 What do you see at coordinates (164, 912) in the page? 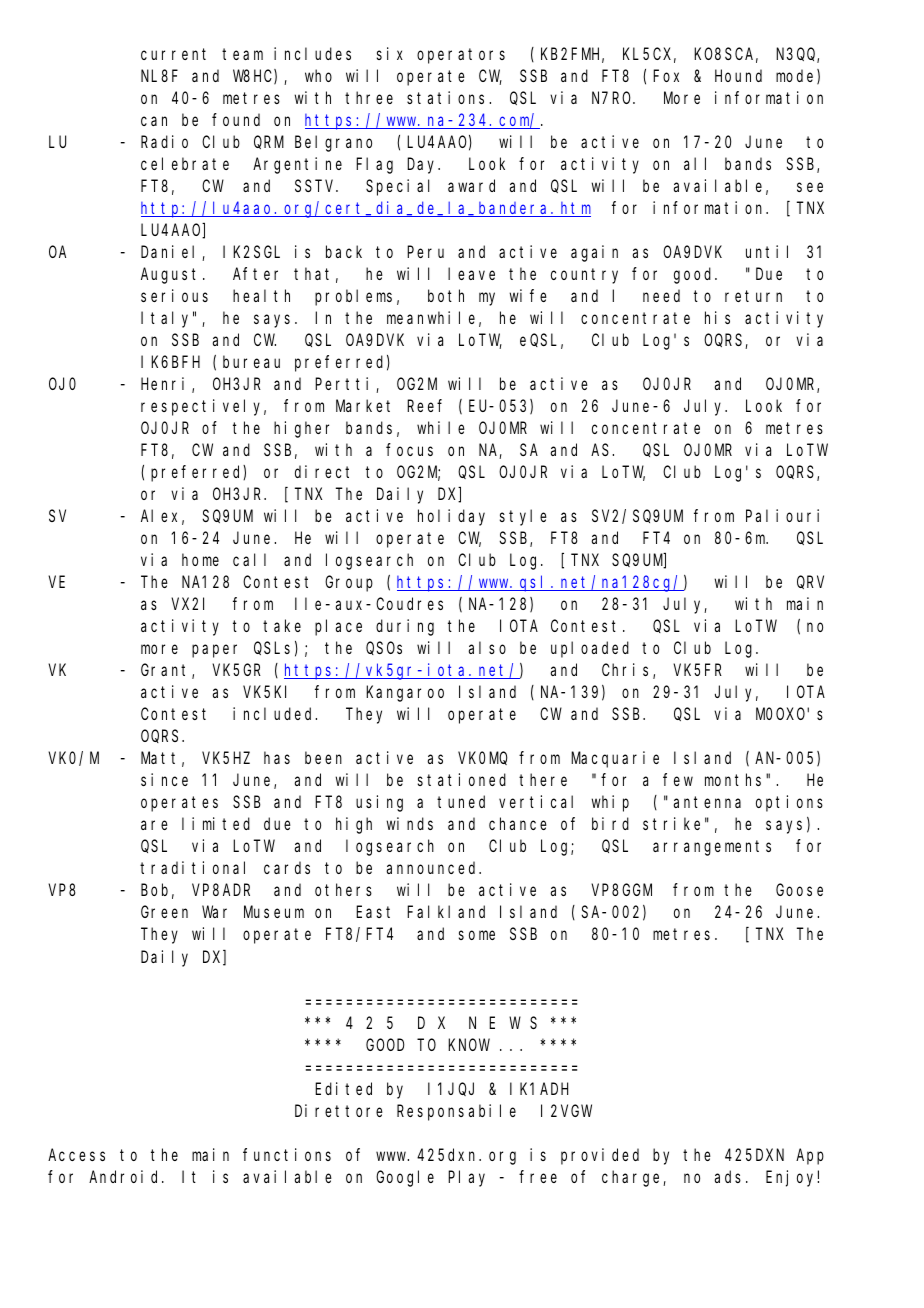
I see `Green` at bounding box center [164, 912].
